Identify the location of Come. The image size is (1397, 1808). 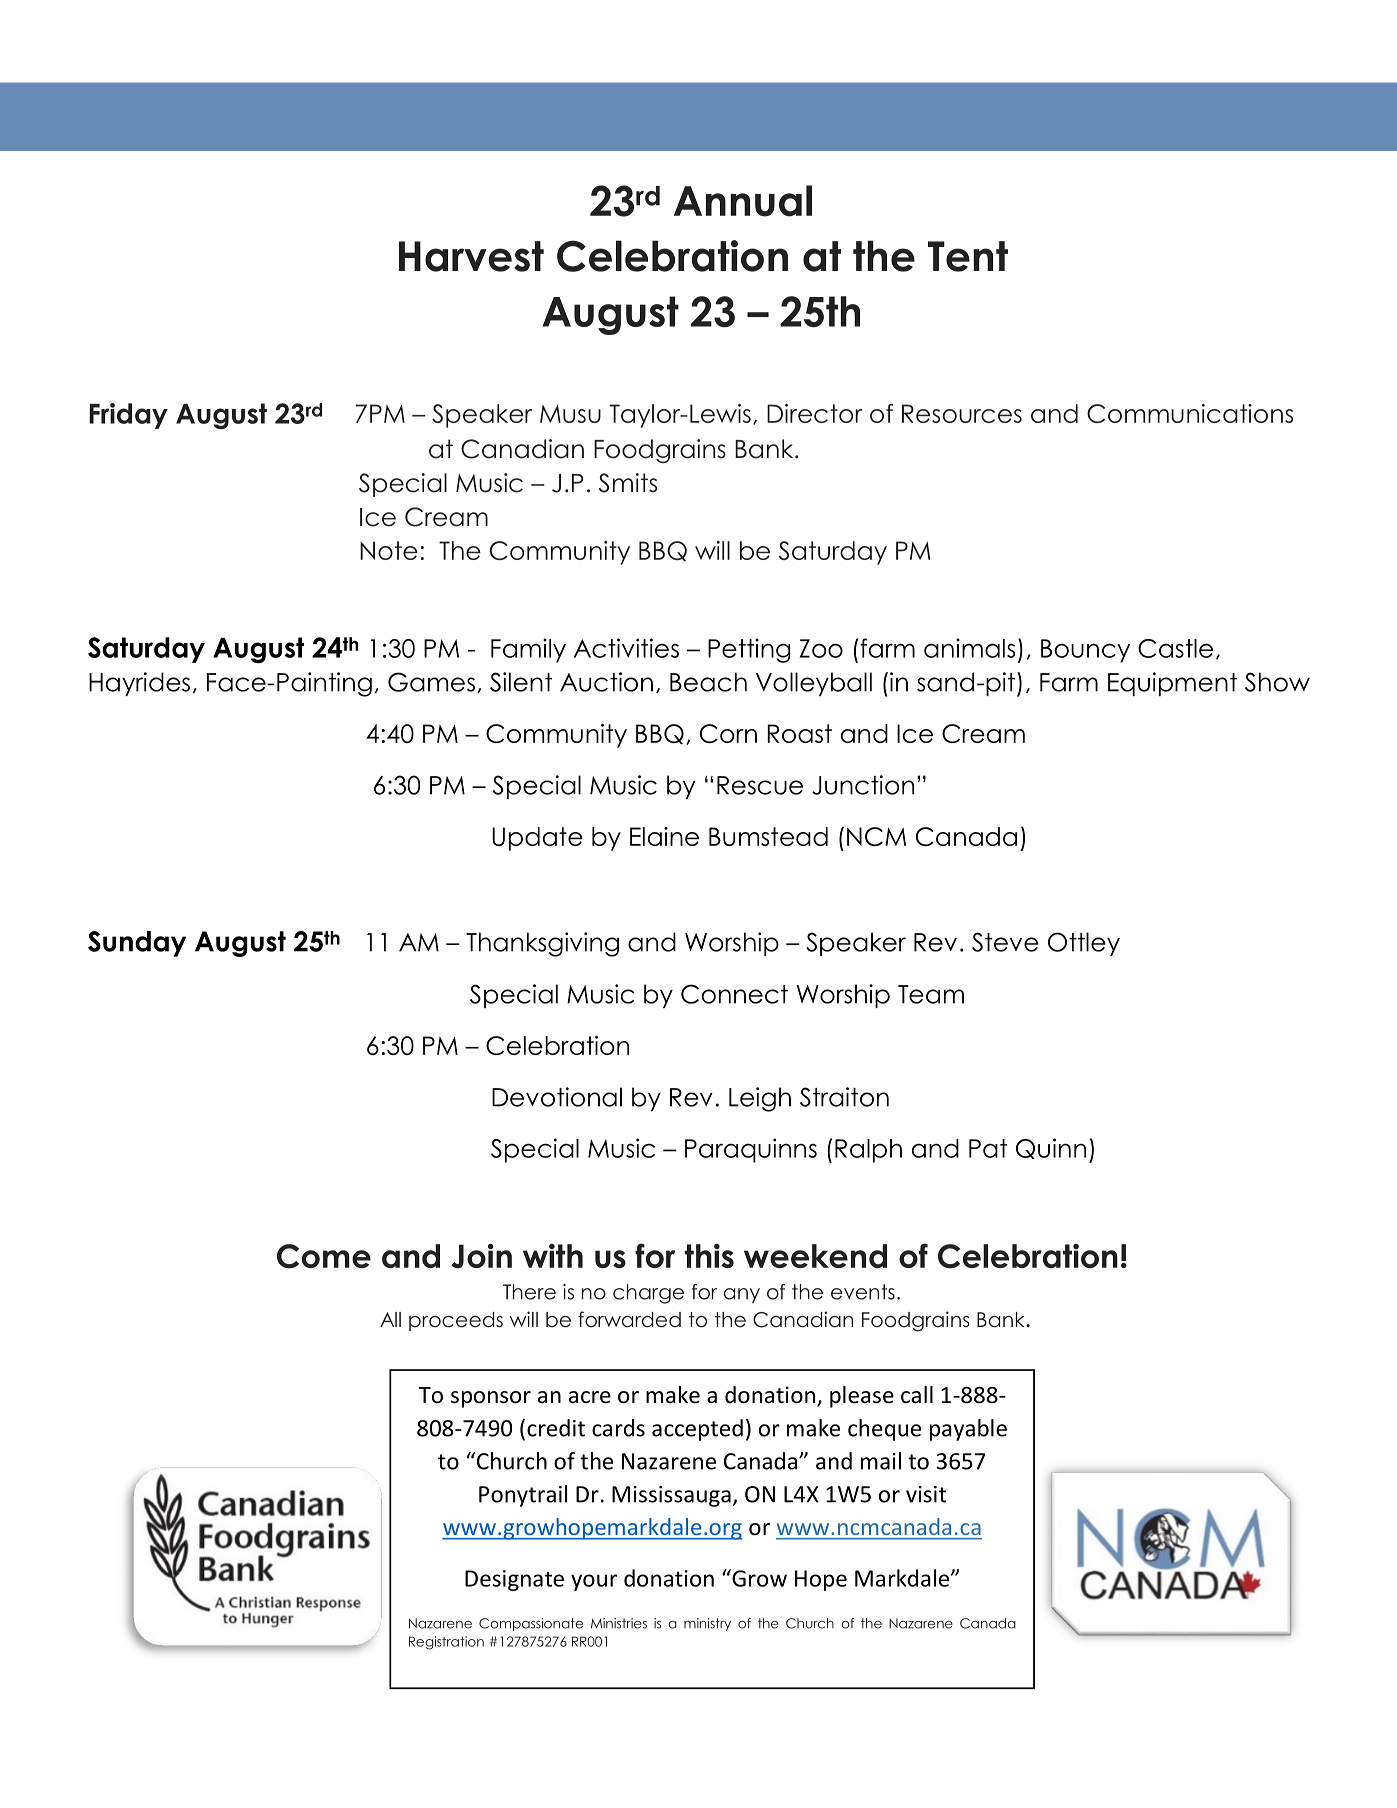
(324, 1256).
